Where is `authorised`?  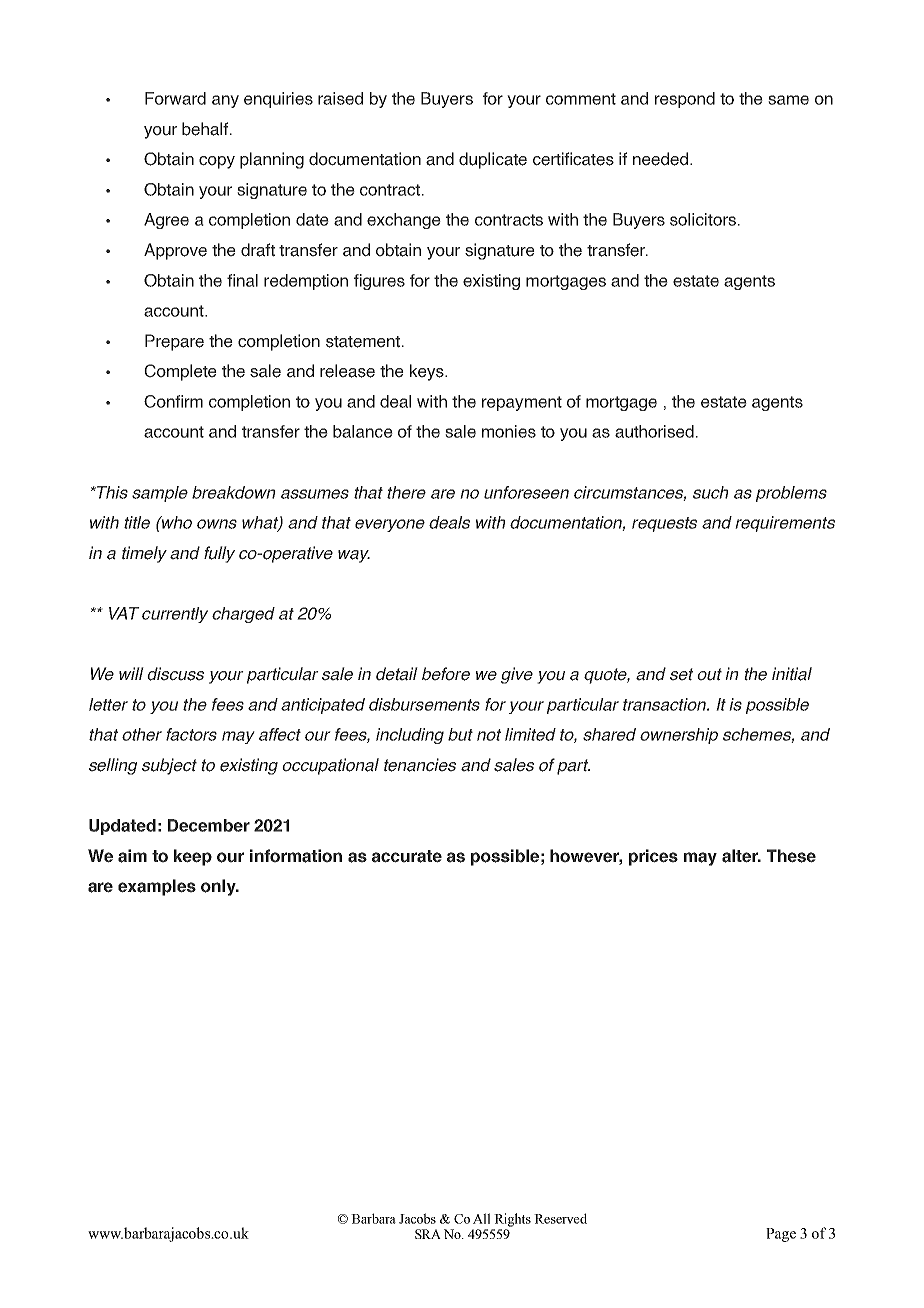
authorised is located at coordinates (654, 431).
